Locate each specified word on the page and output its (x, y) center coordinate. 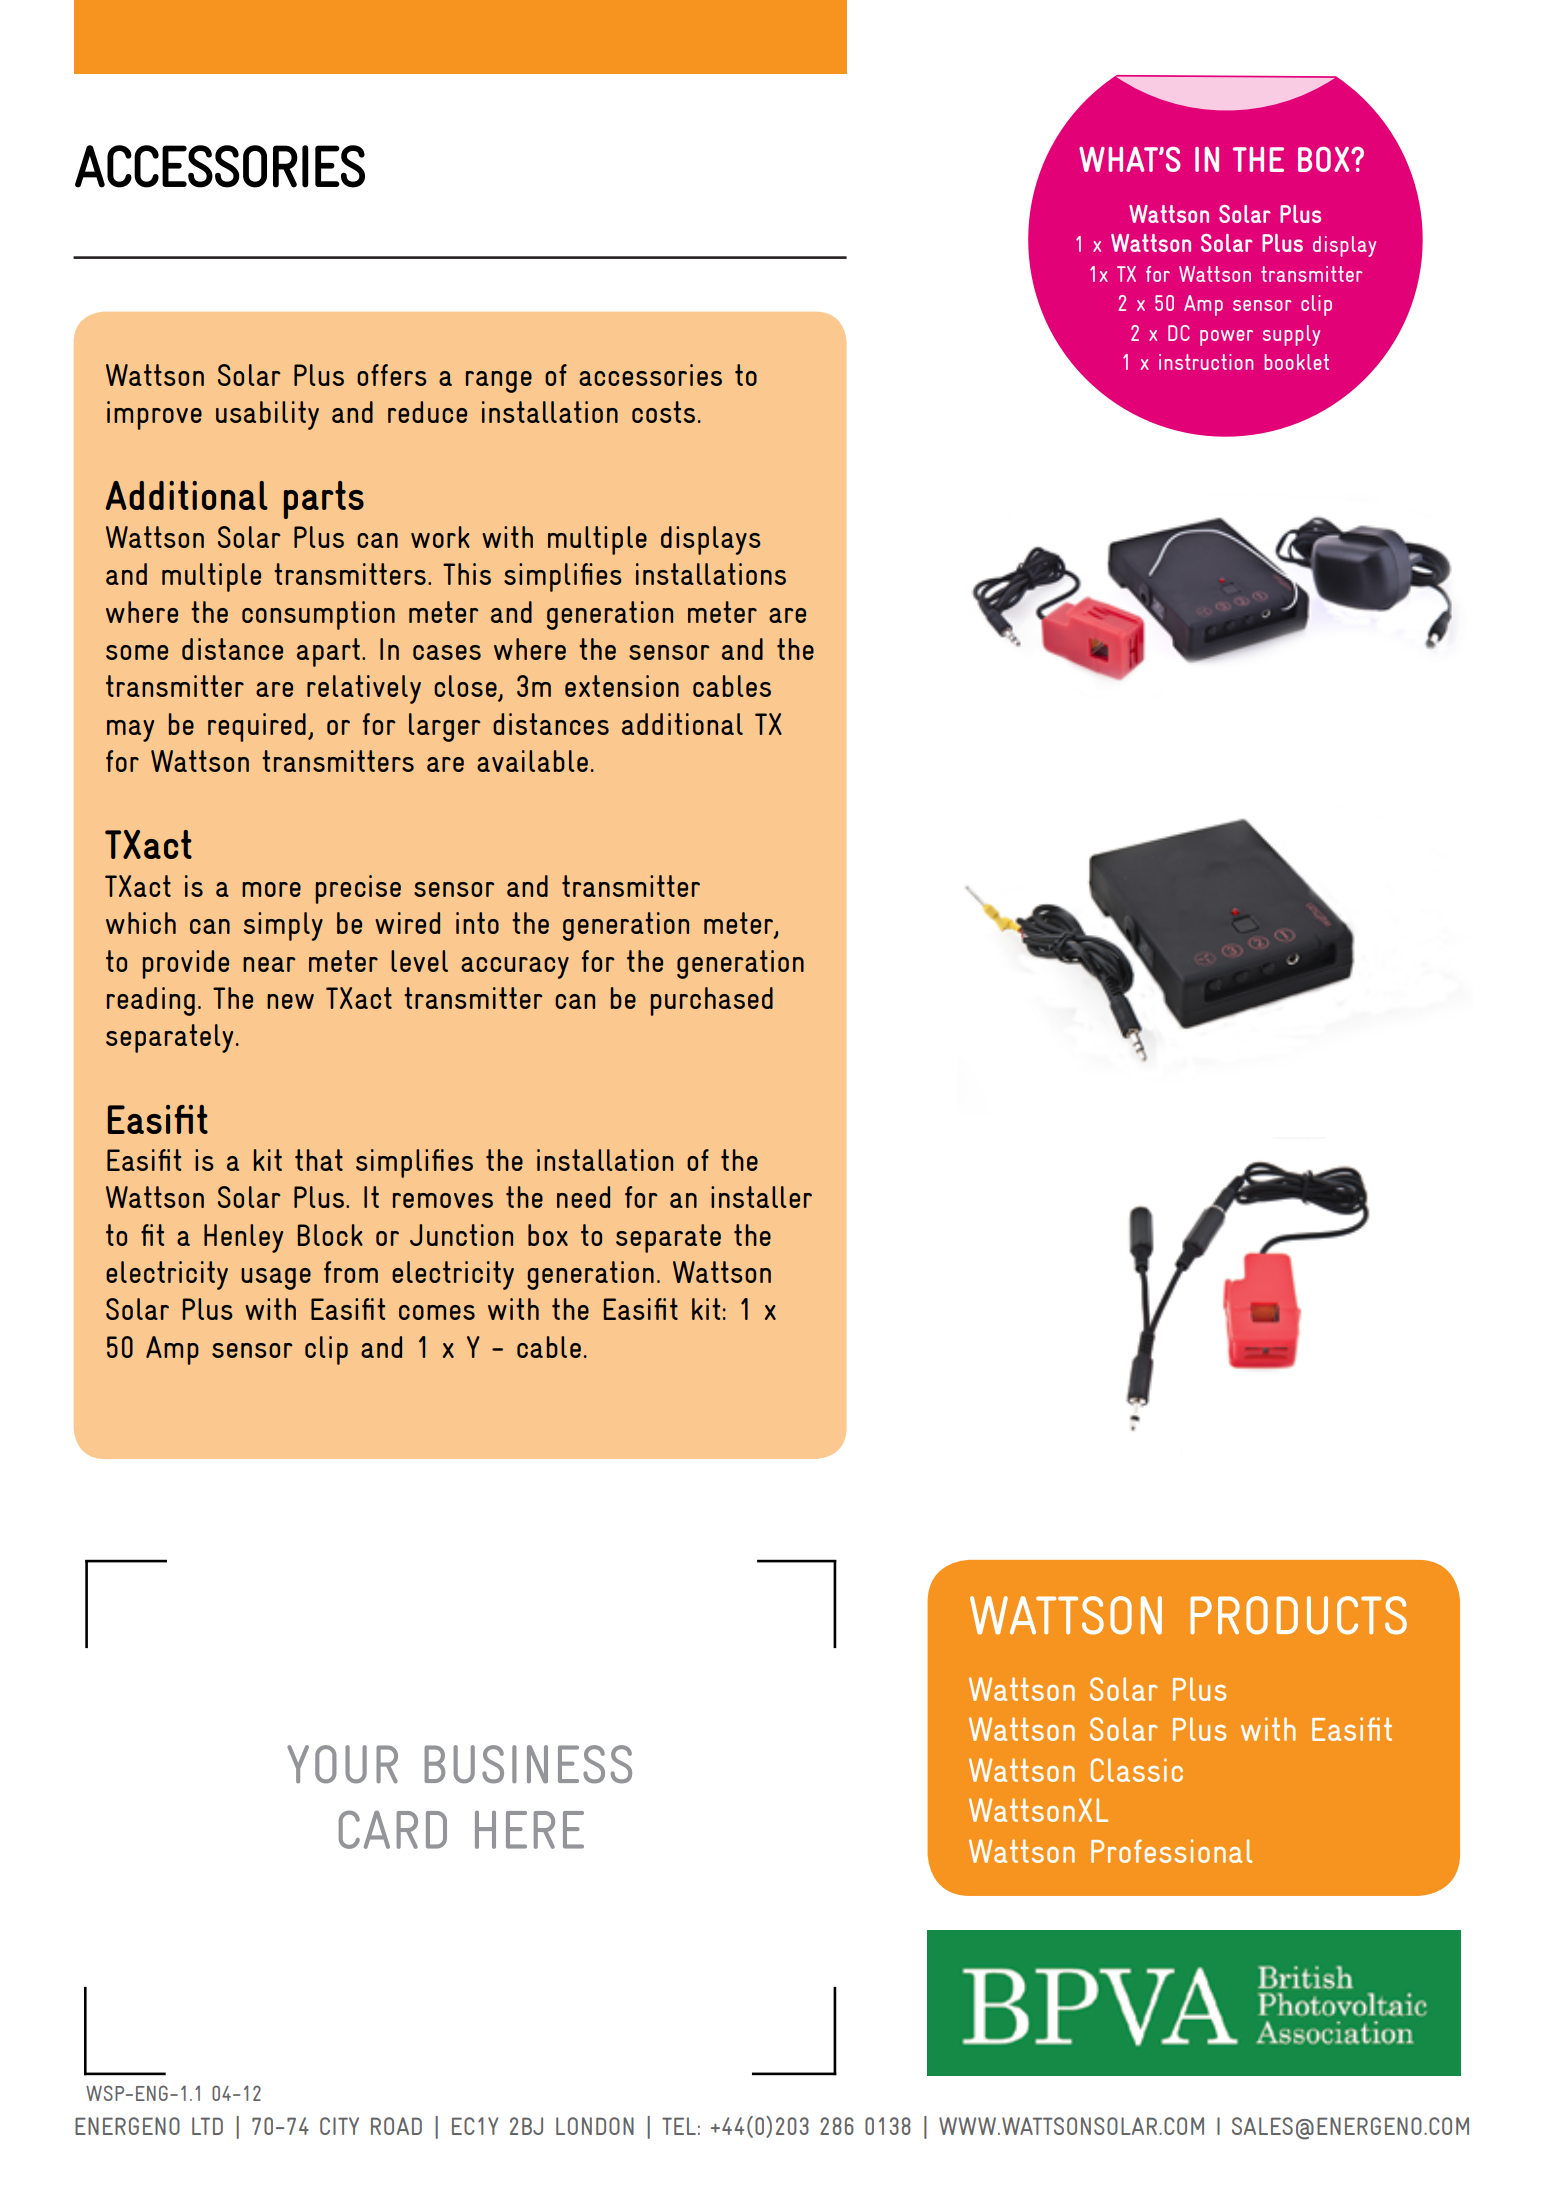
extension (622, 686)
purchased (712, 1001)
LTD (207, 2126)
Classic (1137, 1770)
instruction (1206, 362)
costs (663, 412)
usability (267, 415)
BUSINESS (528, 1764)
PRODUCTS (1298, 1615)
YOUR (342, 1764)
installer (761, 1197)
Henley (243, 1238)
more (271, 889)
